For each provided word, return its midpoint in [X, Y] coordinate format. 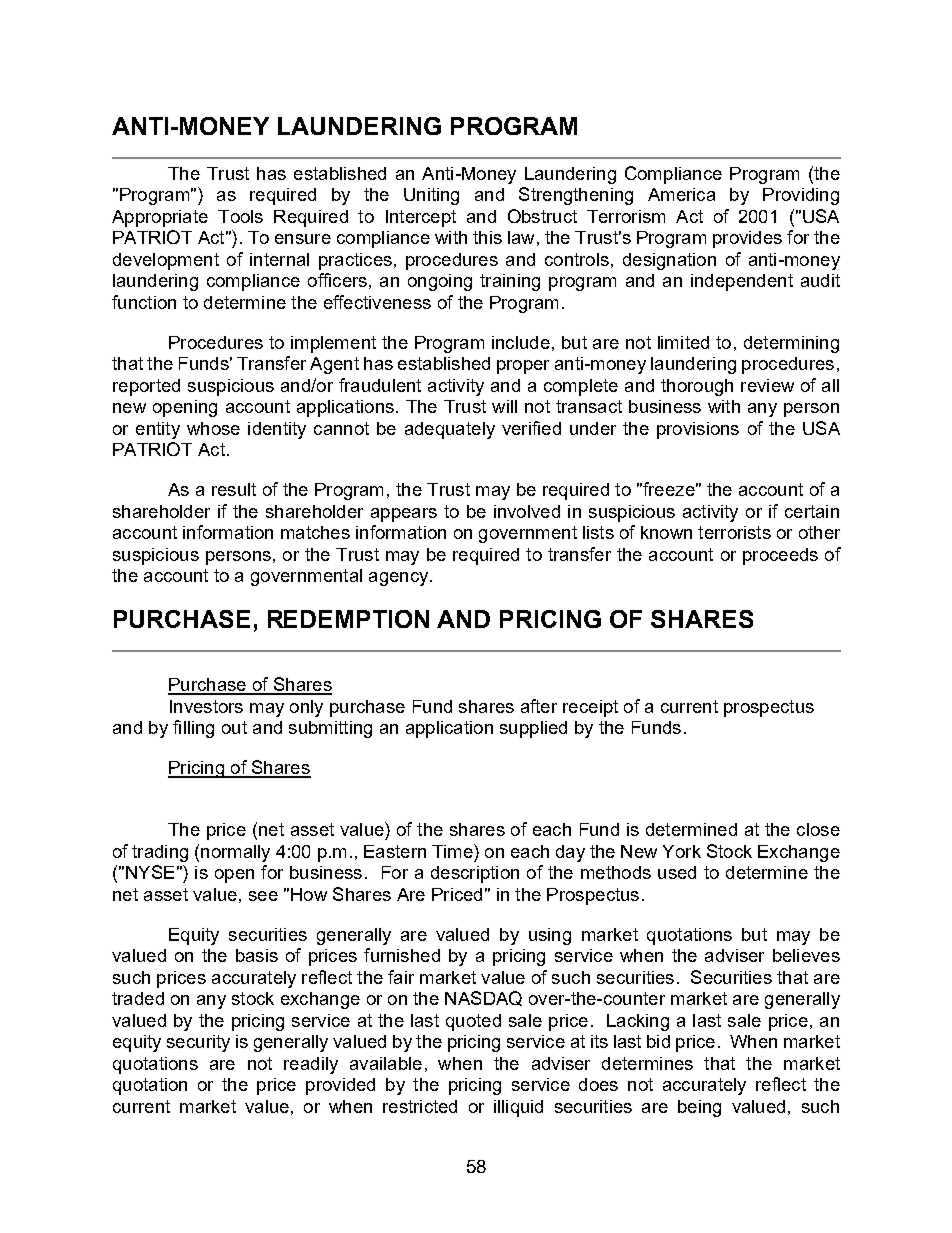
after [539, 706]
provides [747, 239]
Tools [240, 216]
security [198, 1043]
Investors [206, 706]
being [699, 1108]
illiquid [518, 1108]
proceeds [780, 556]
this [487, 237]
